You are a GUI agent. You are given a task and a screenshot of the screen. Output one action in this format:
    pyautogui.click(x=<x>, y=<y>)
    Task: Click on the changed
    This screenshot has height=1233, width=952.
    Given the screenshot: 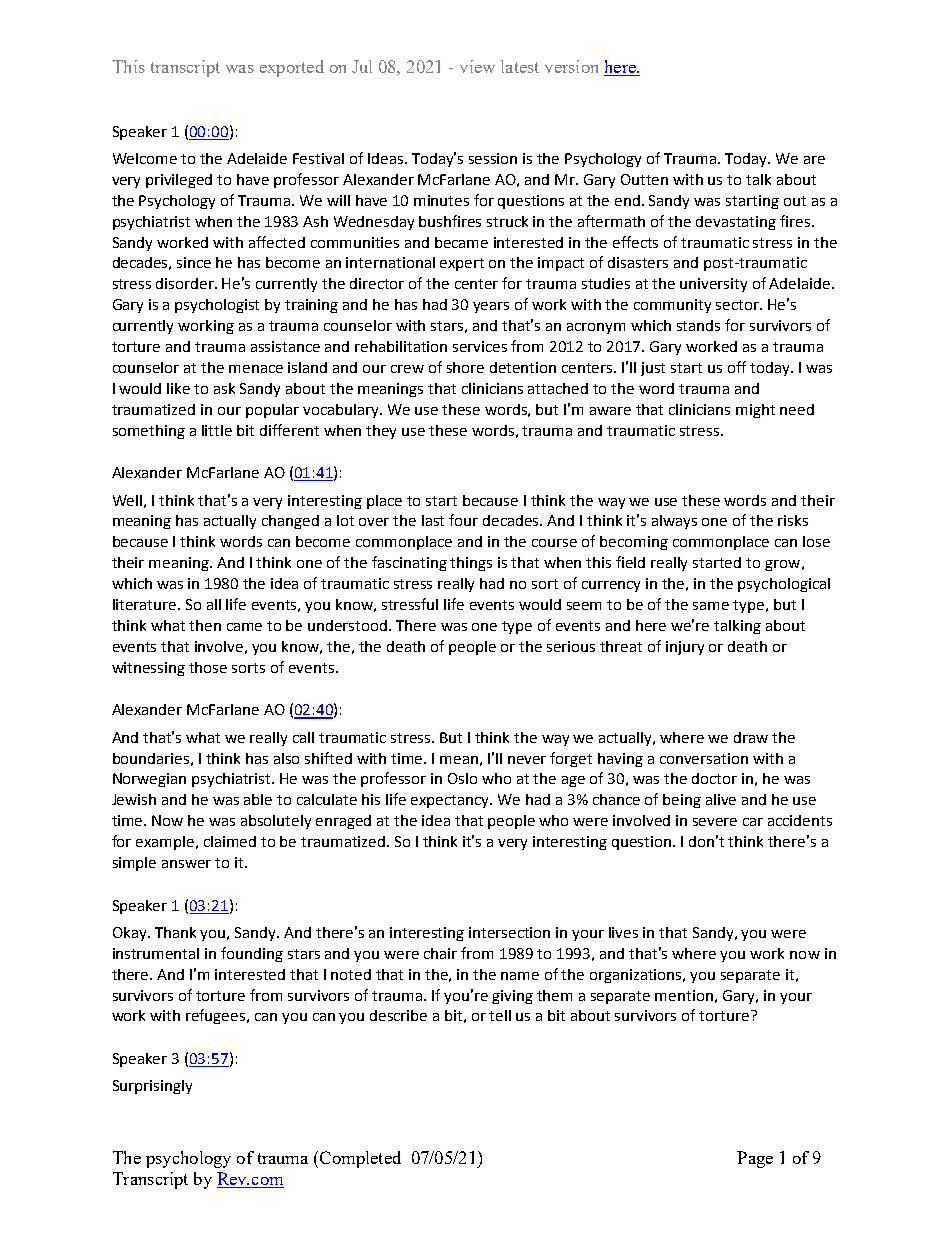 What is the action you would take?
    pyautogui.click(x=290, y=522)
